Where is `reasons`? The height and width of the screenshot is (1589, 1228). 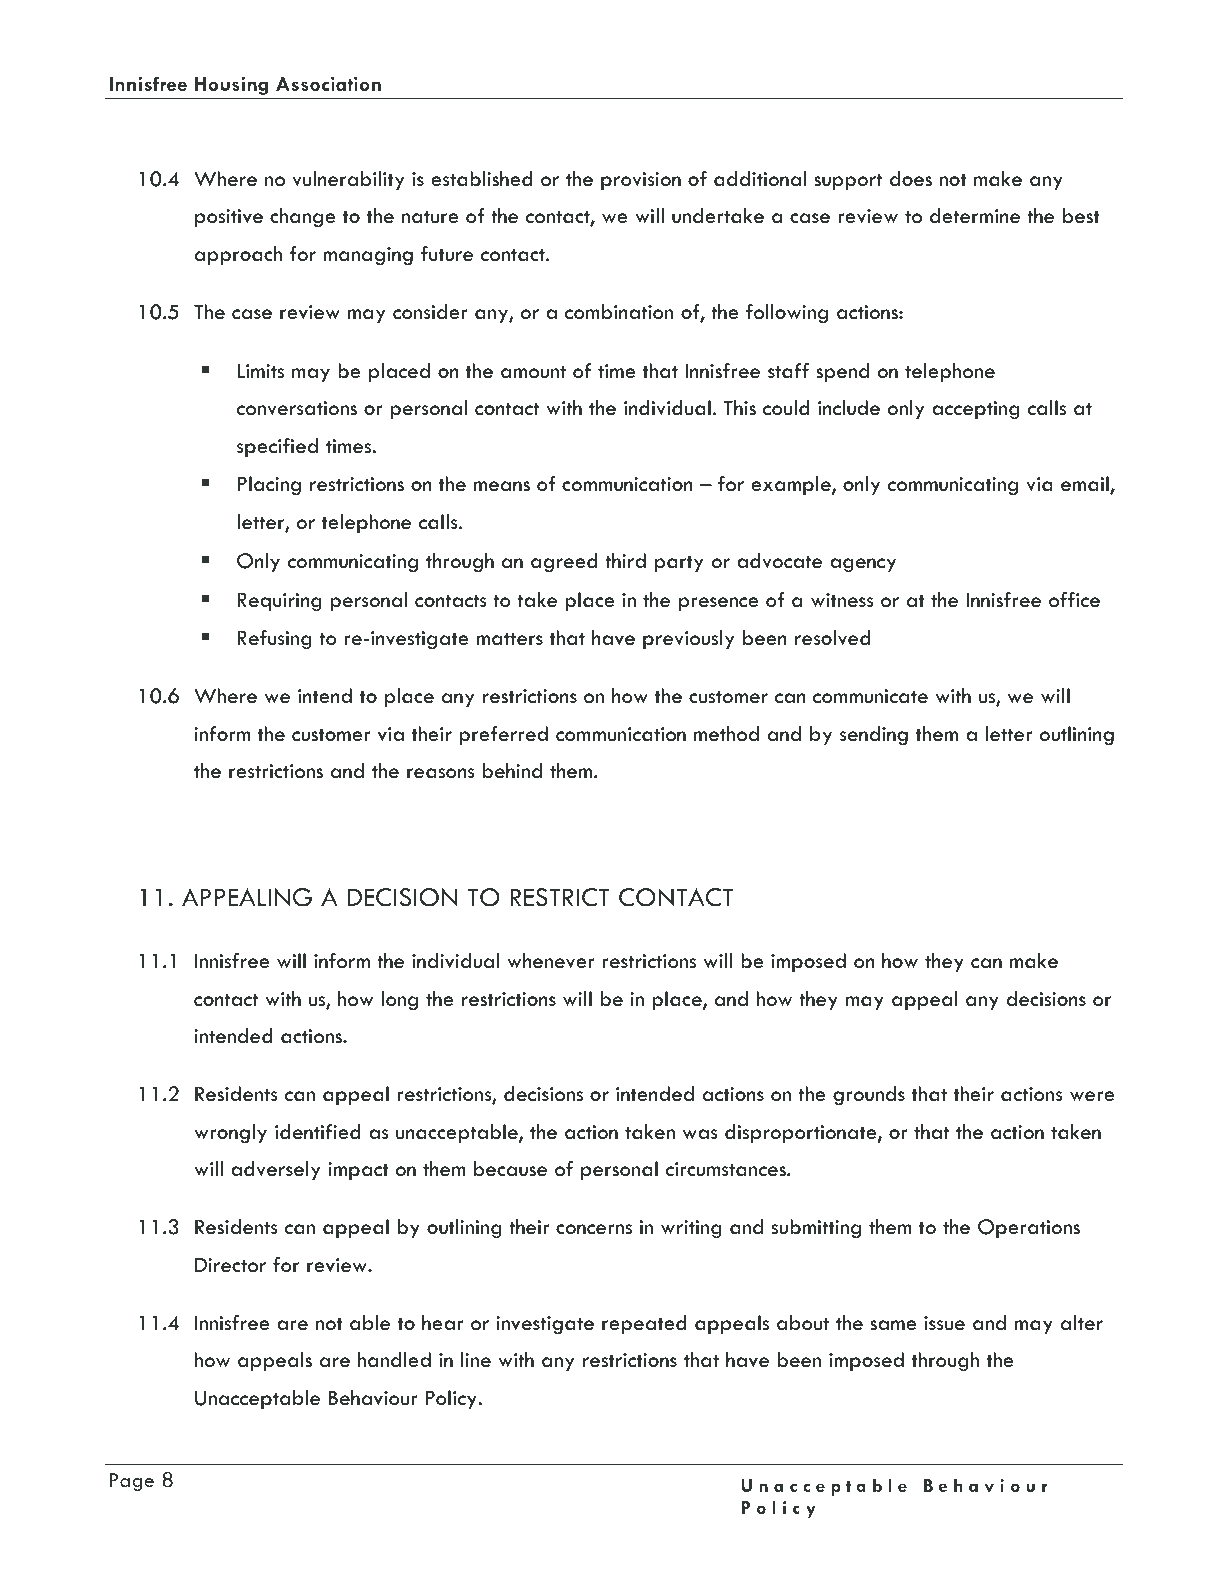
reasons is located at coordinates (441, 773).
